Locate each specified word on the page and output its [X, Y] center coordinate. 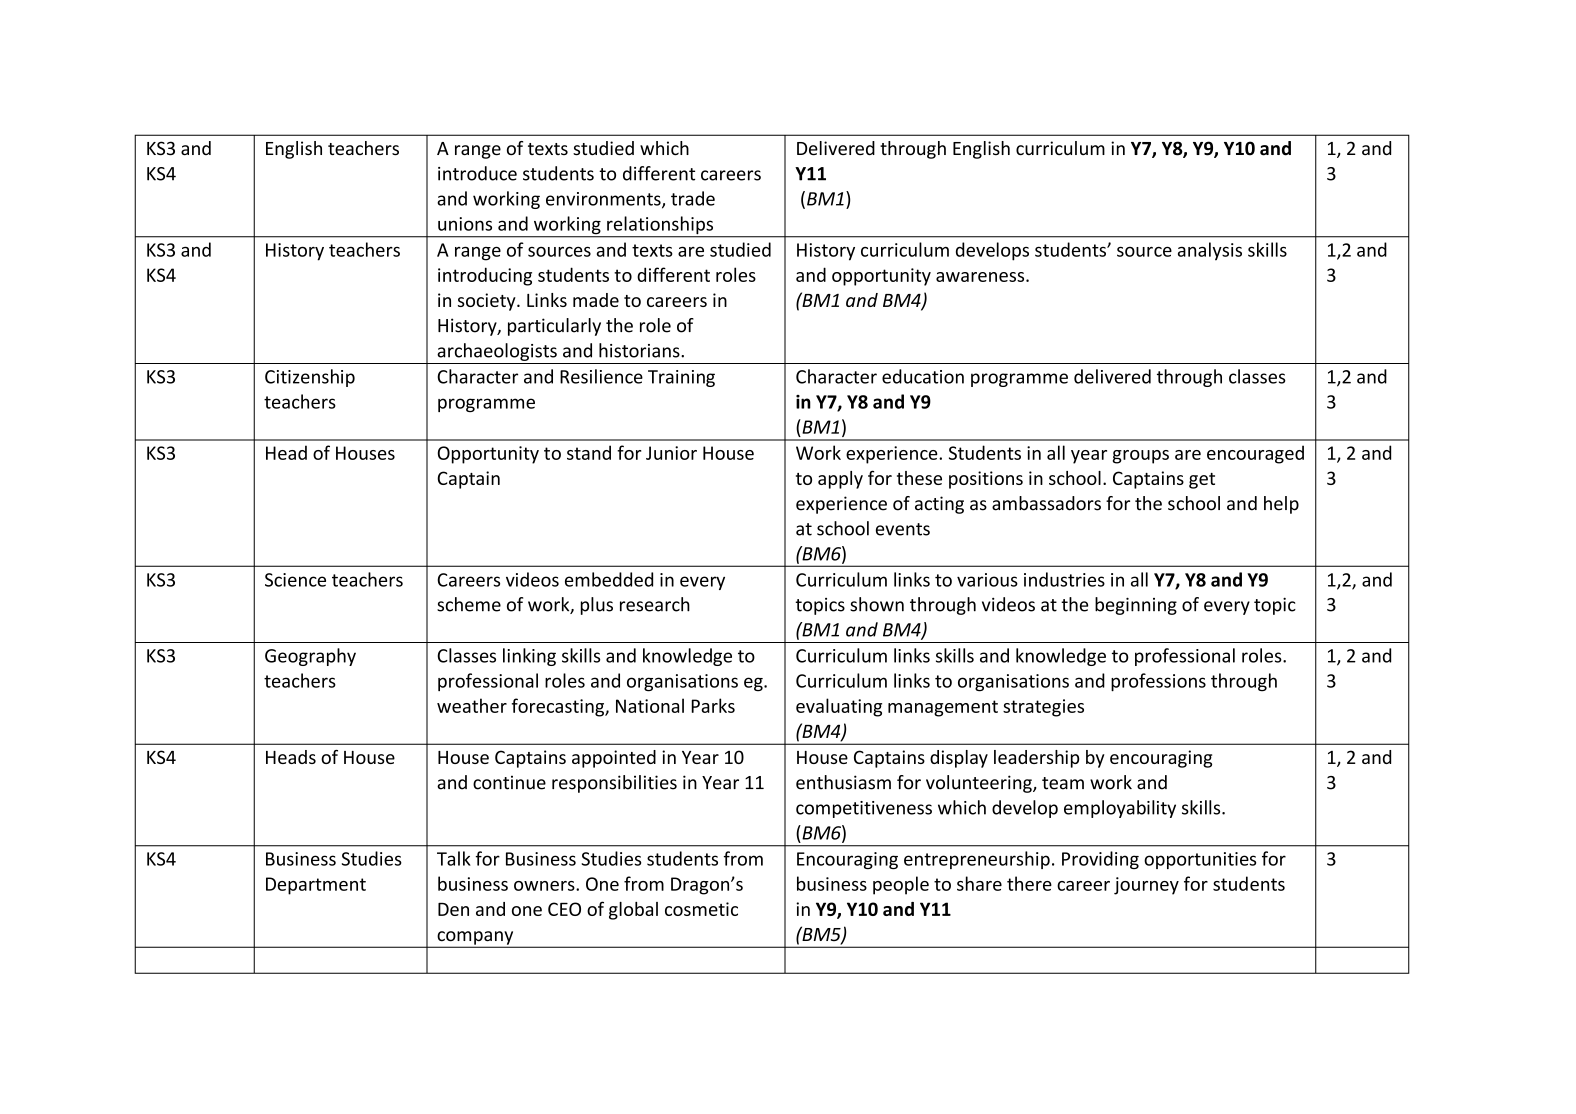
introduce [477, 173]
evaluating [839, 707]
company [475, 939]
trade [693, 198]
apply [840, 480]
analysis [1210, 251]
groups [1141, 457]
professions [1158, 682]
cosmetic [701, 909]
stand [589, 452]
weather [472, 705]
